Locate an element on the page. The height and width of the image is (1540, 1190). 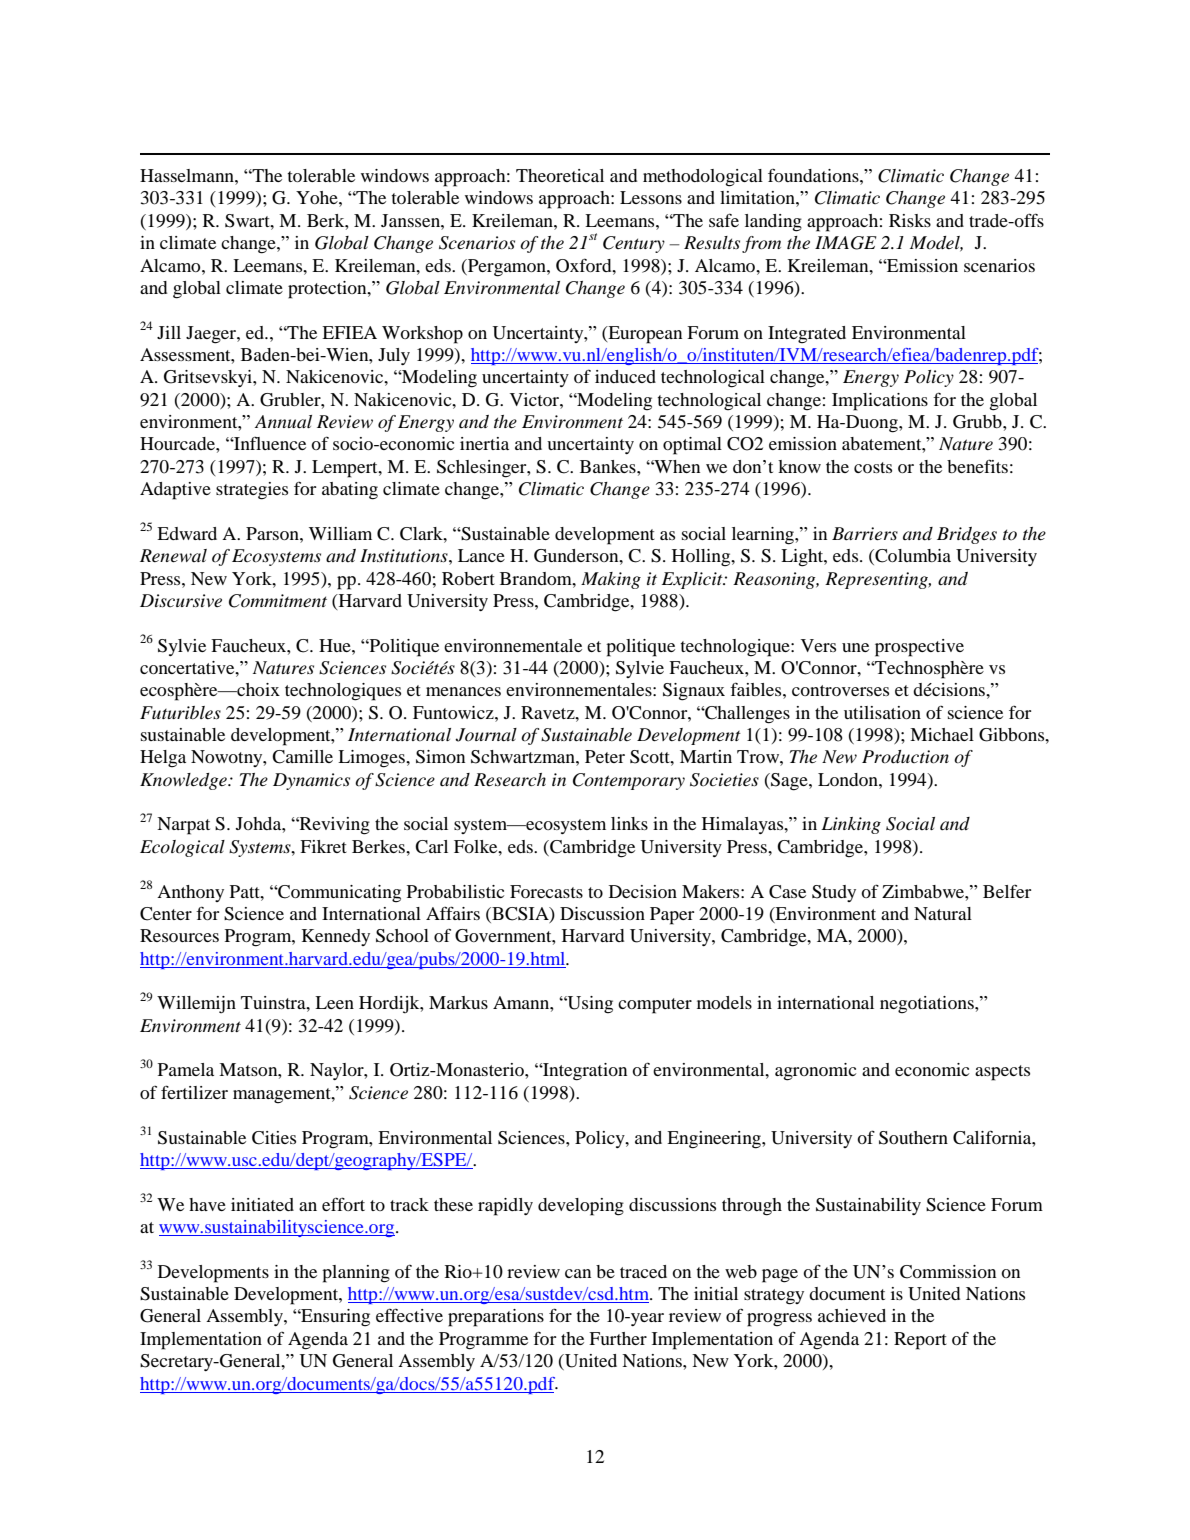
Making is located at coordinates (611, 580).
